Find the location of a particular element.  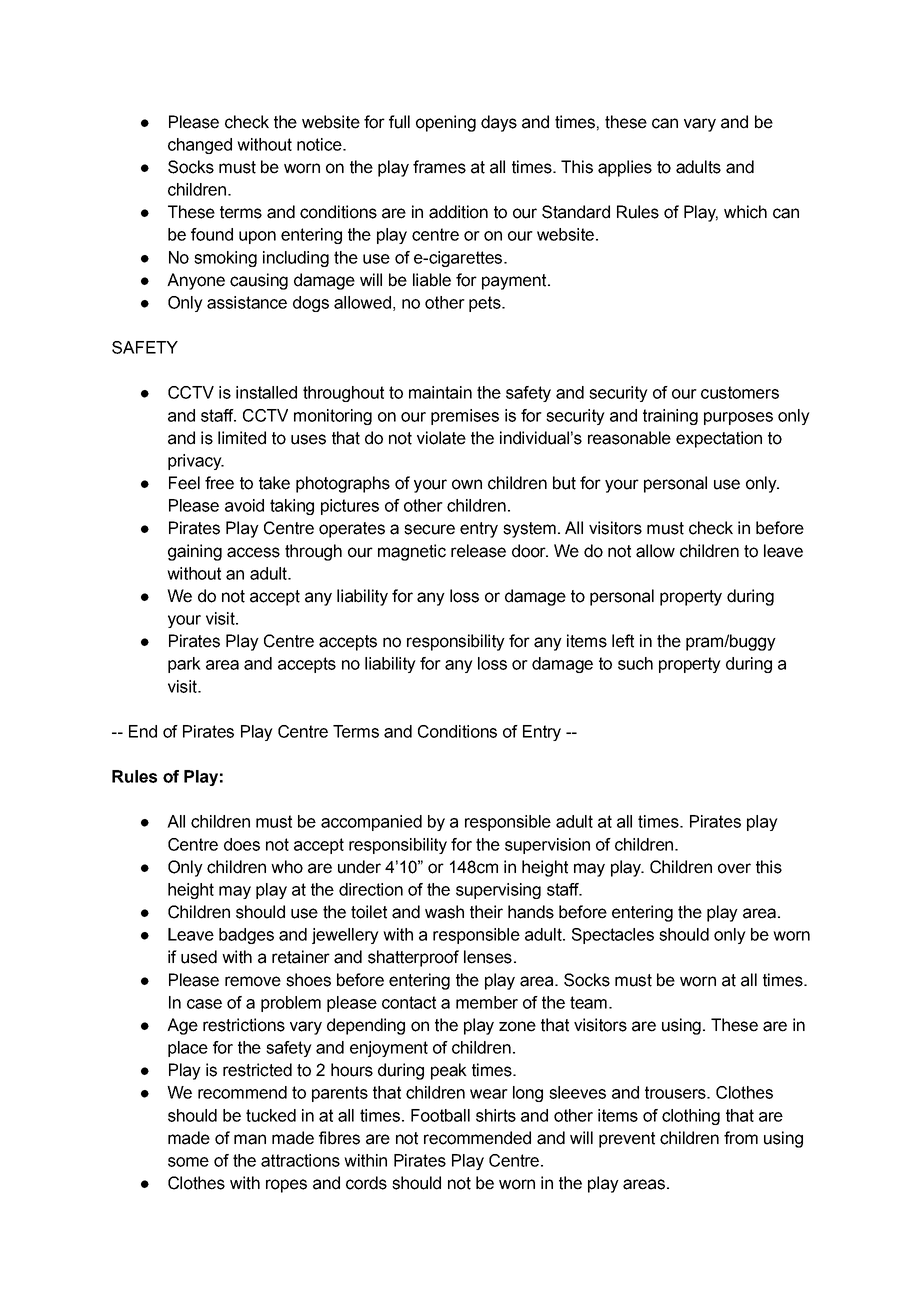

applies is located at coordinates (625, 168).
